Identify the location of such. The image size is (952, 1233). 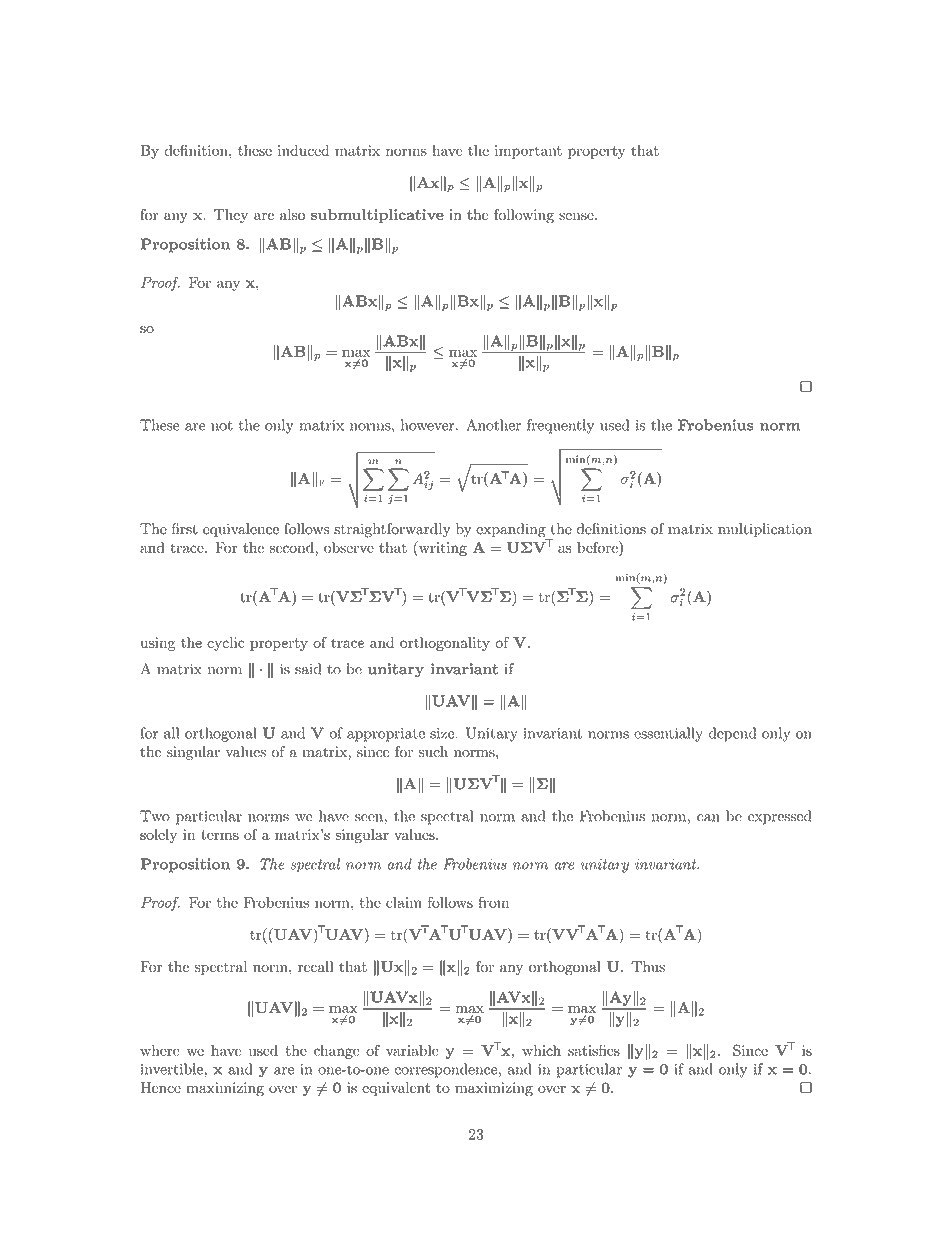
(433, 751).
